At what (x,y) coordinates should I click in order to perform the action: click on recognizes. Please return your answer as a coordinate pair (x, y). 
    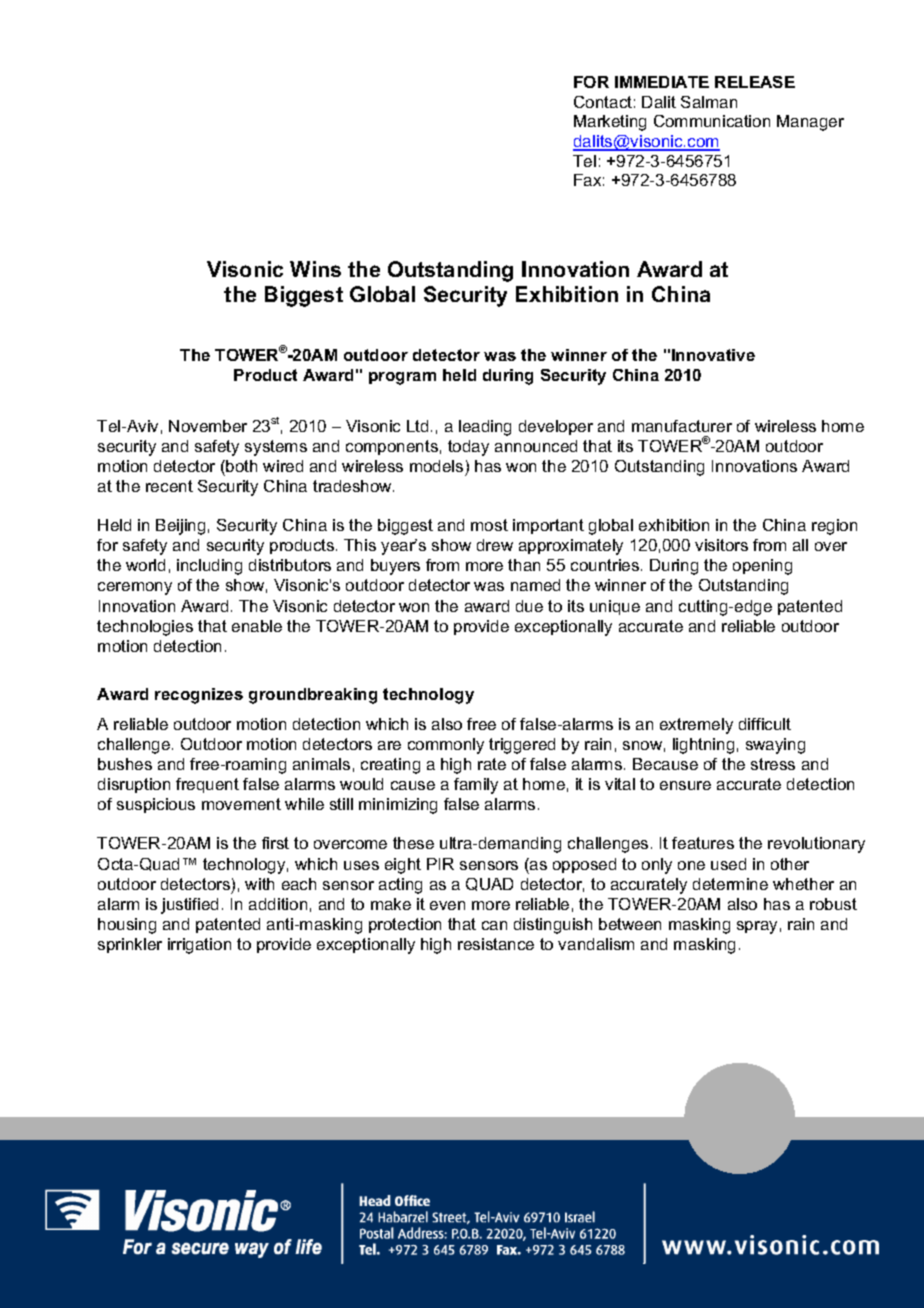
    Looking at the image, I should click on (199, 696).
